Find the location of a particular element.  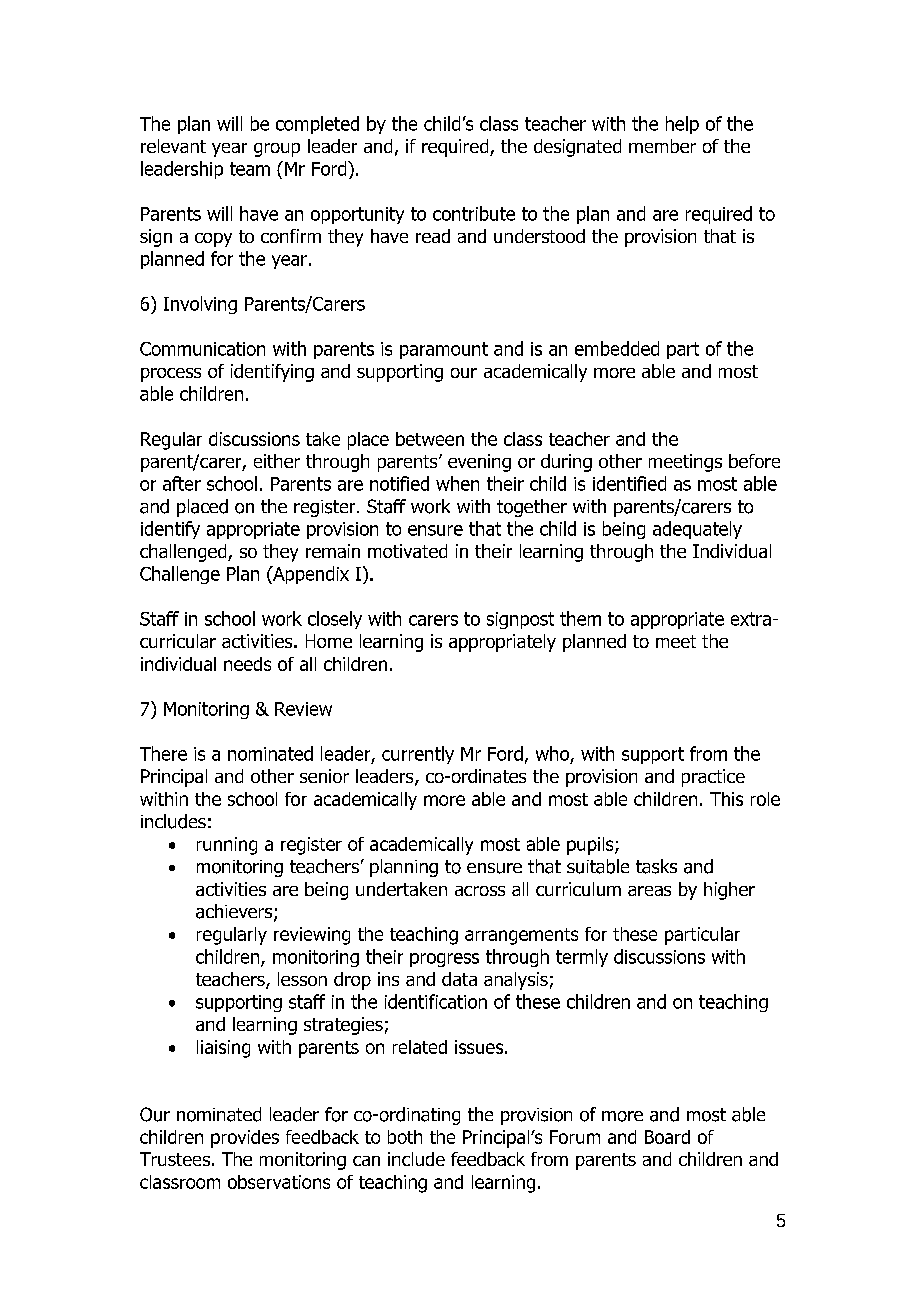

needs is located at coordinates (247, 664).
